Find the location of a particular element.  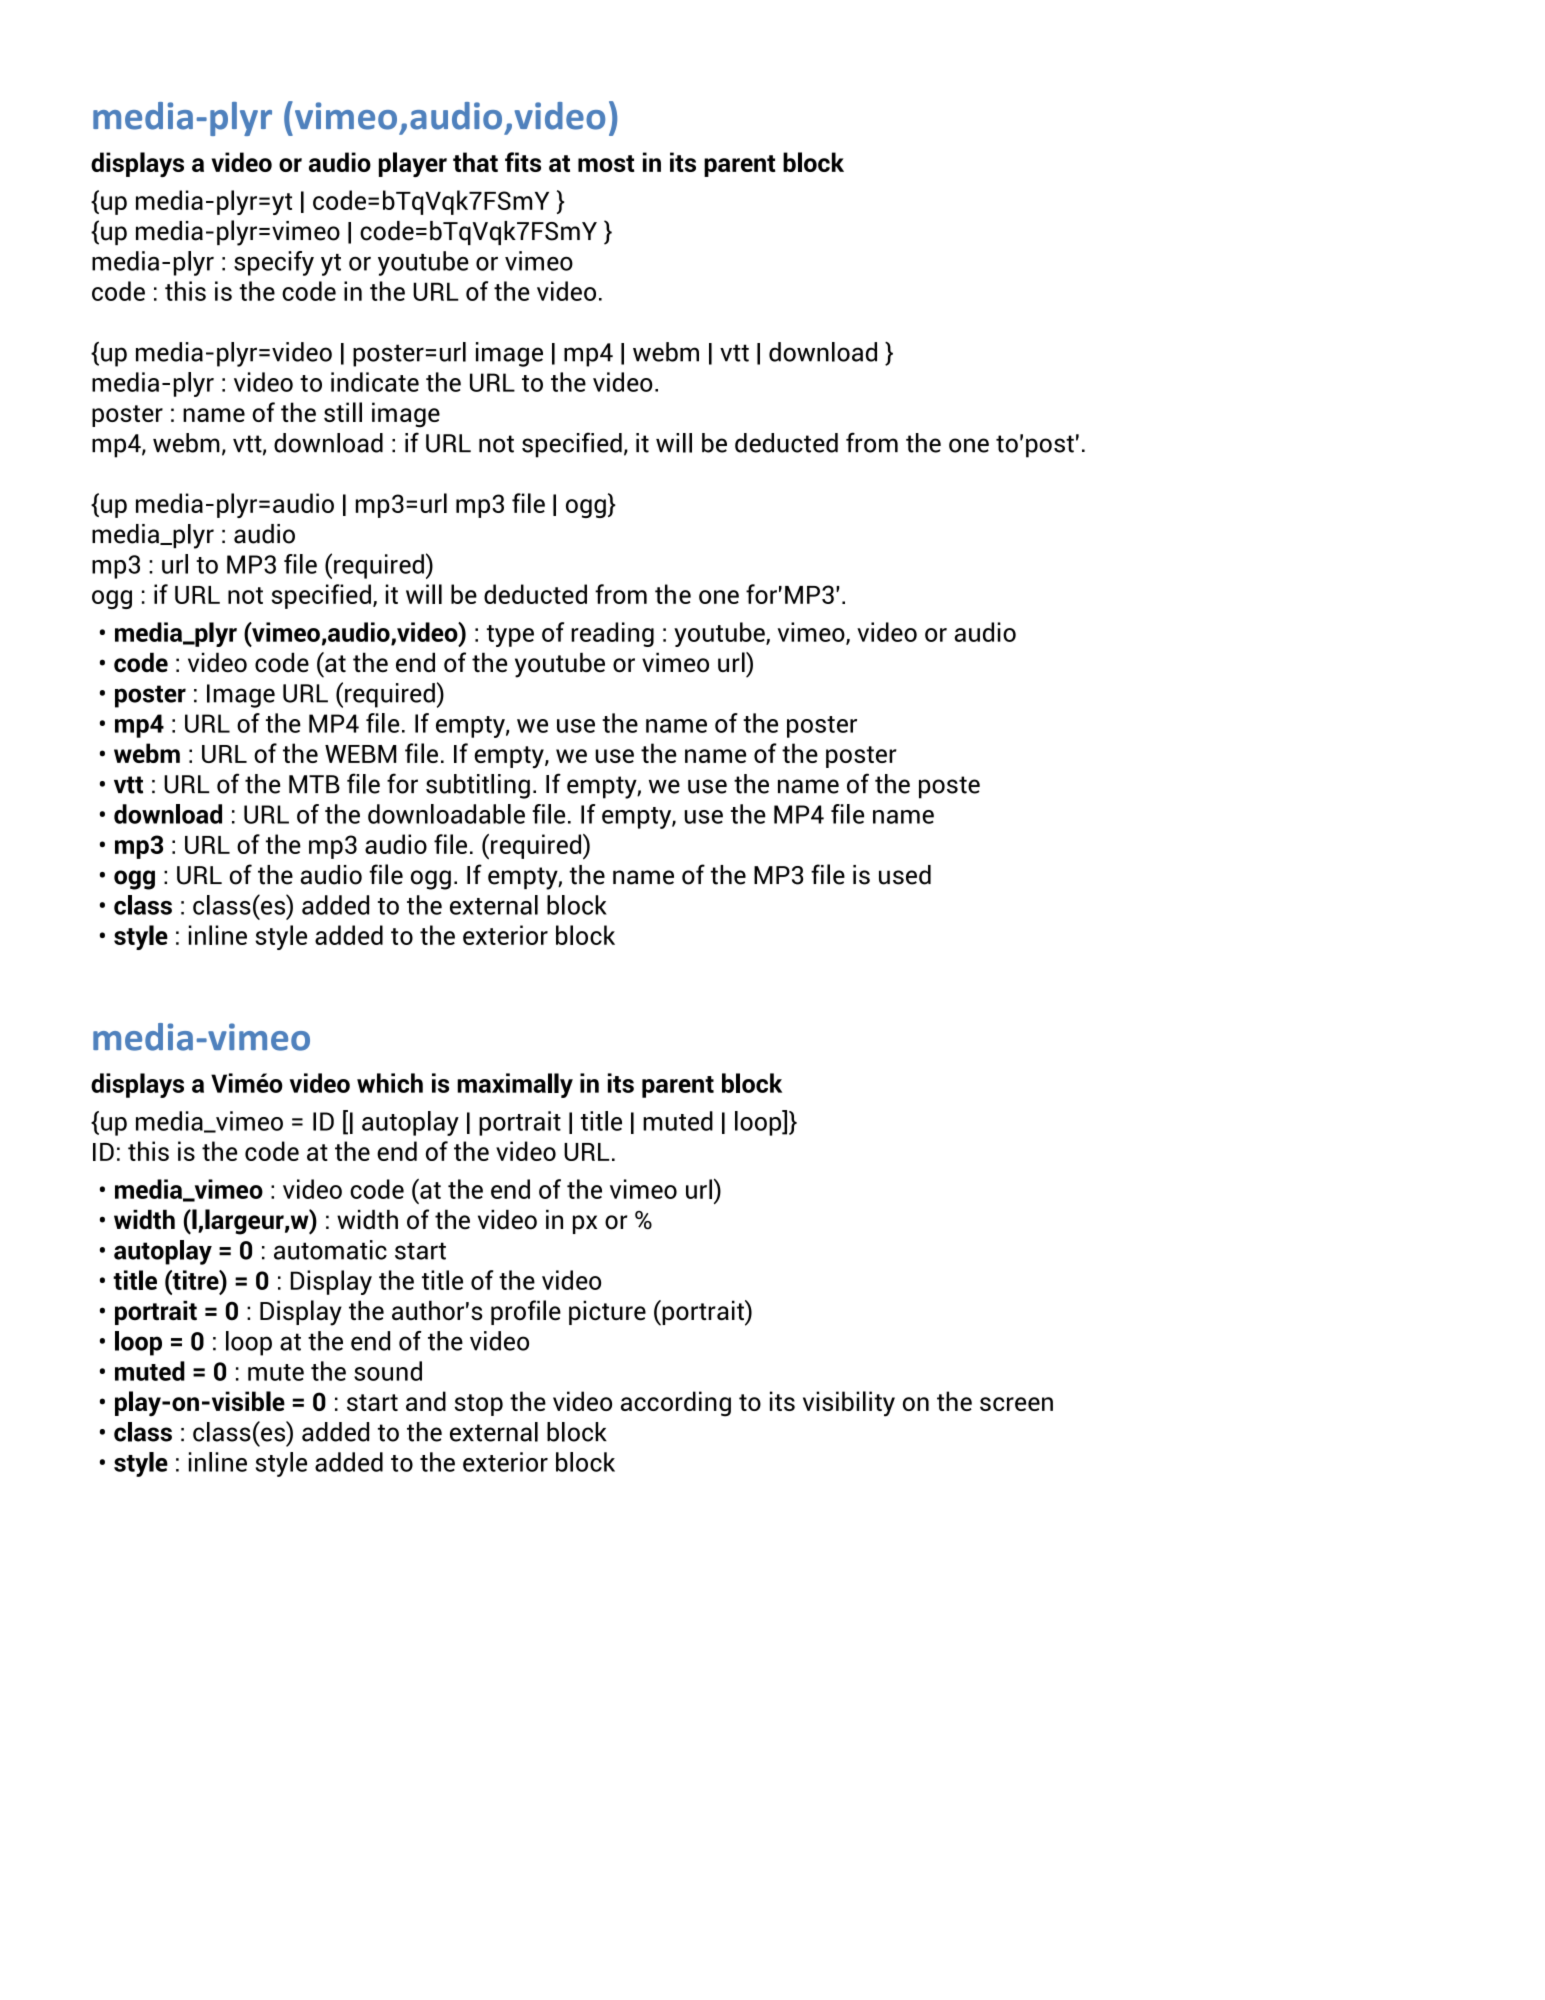

used is located at coordinates (905, 875).
